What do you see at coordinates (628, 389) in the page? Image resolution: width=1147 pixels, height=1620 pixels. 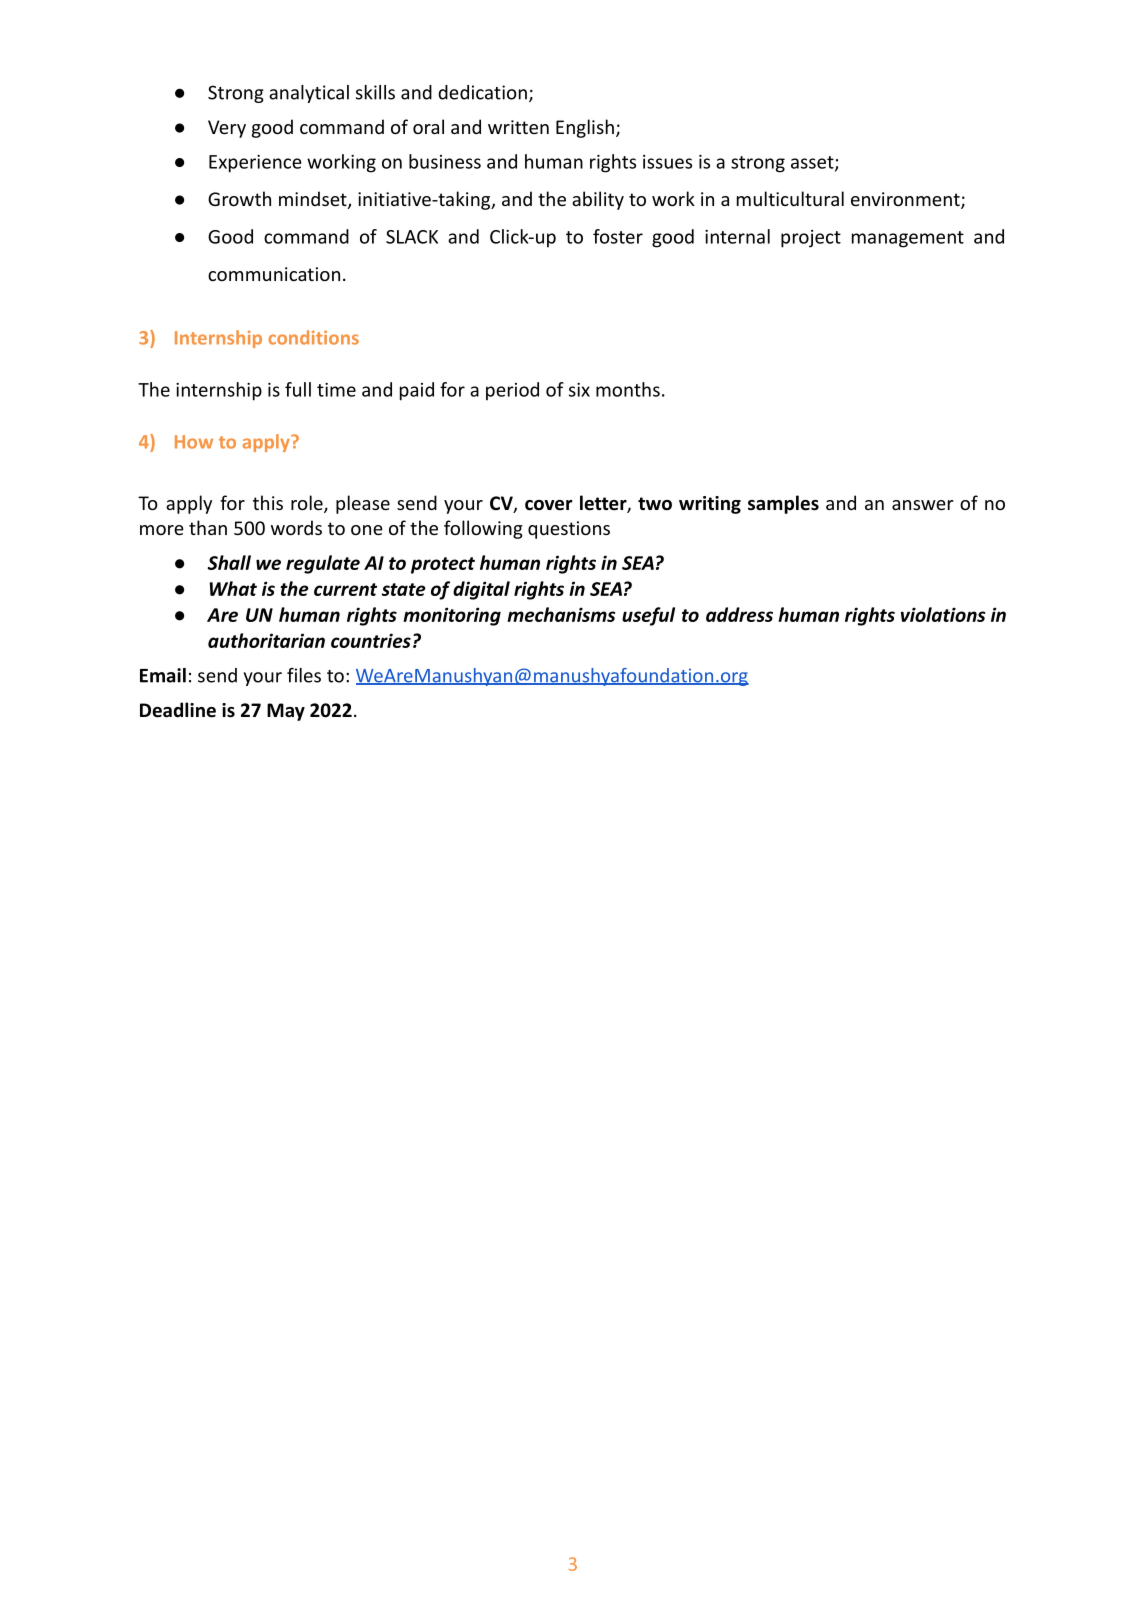 I see `months` at bounding box center [628, 389].
